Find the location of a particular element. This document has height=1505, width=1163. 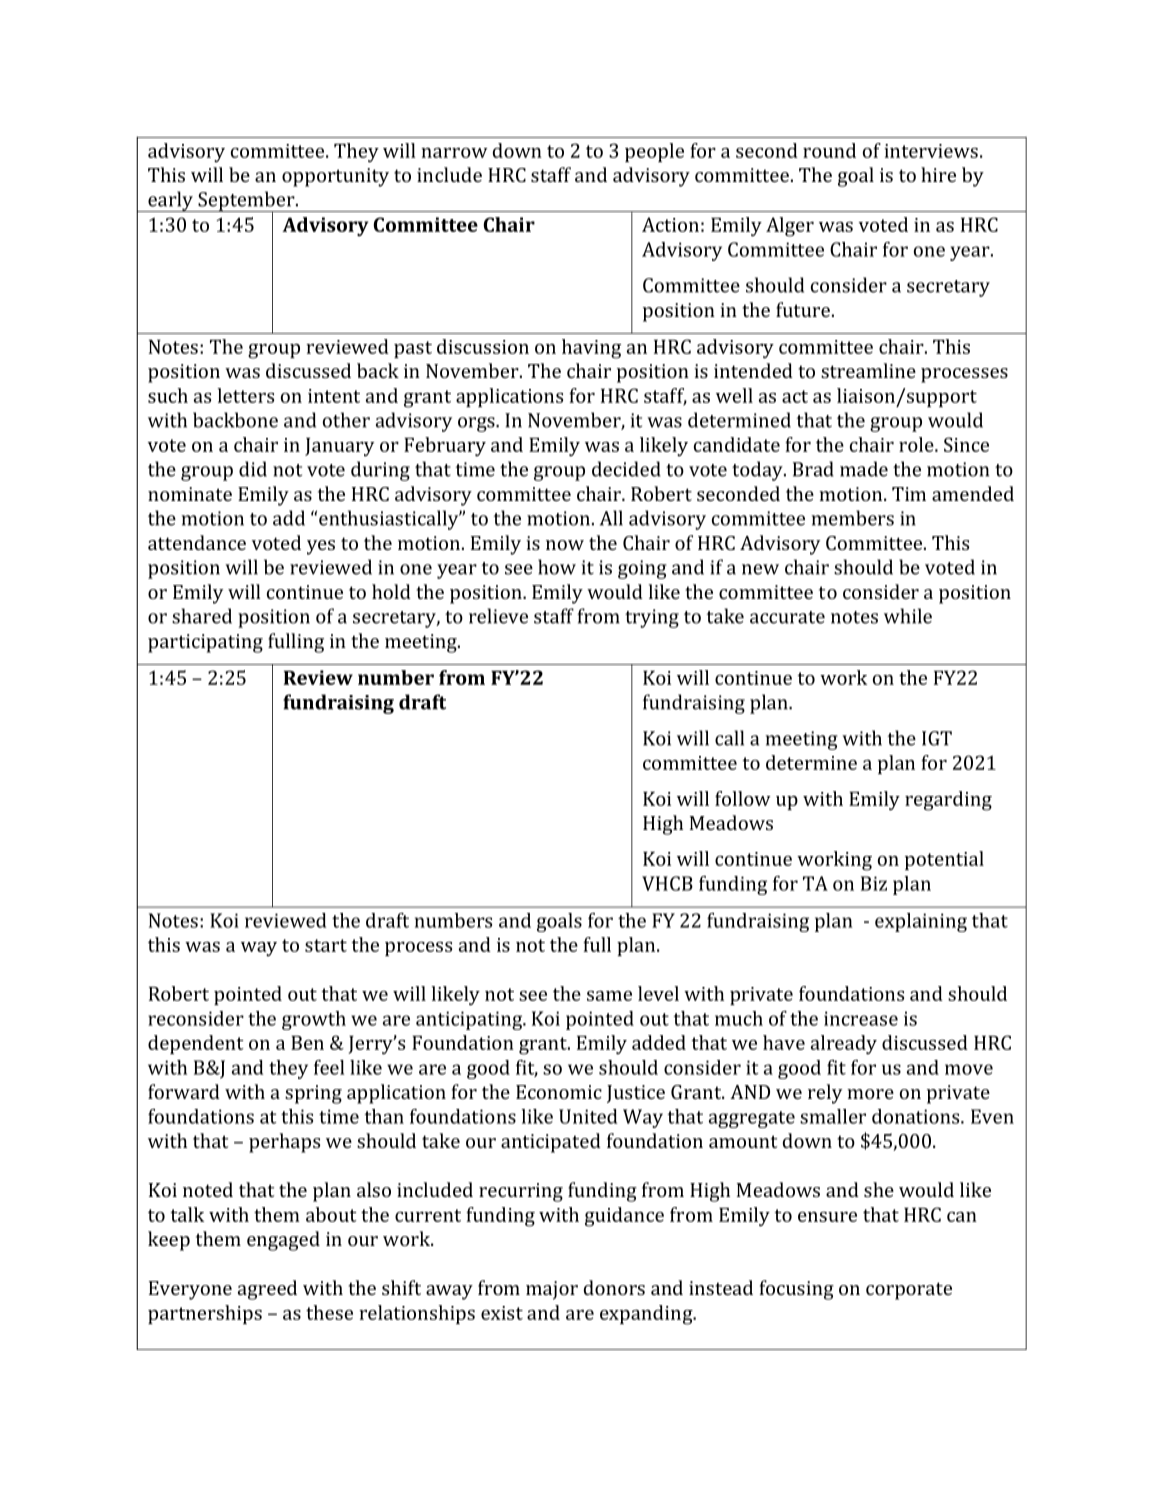

corporate is located at coordinates (909, 1291).
